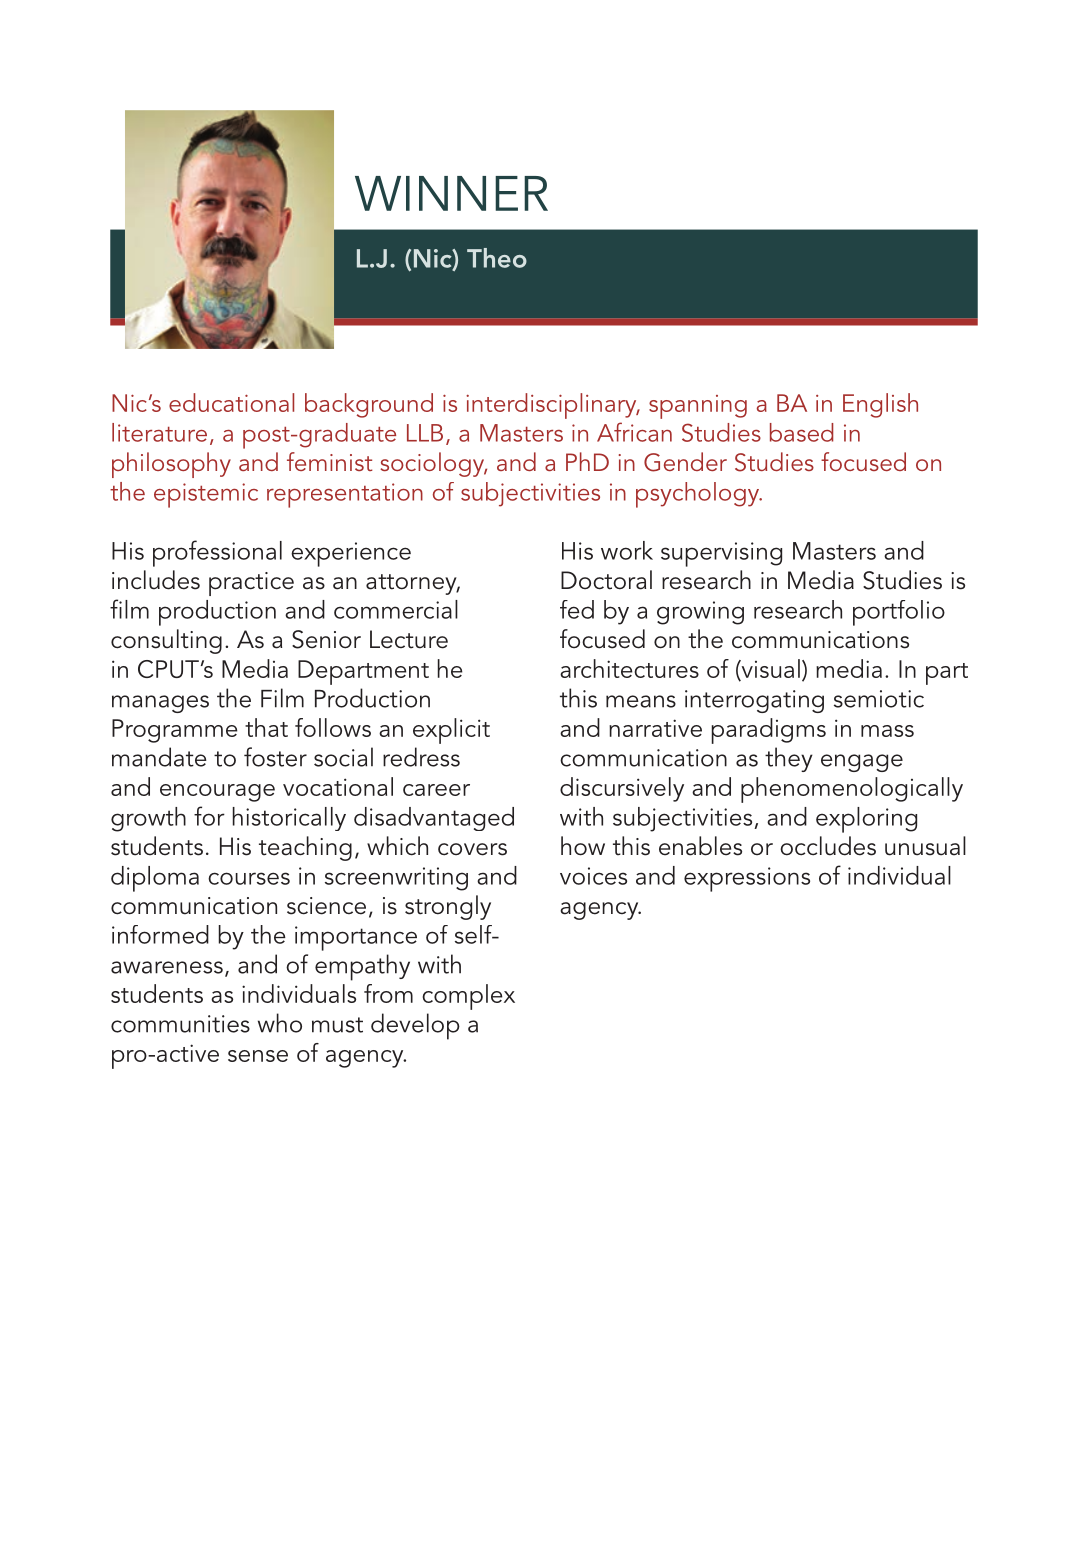  I want to click on based, so click(801, 432).
